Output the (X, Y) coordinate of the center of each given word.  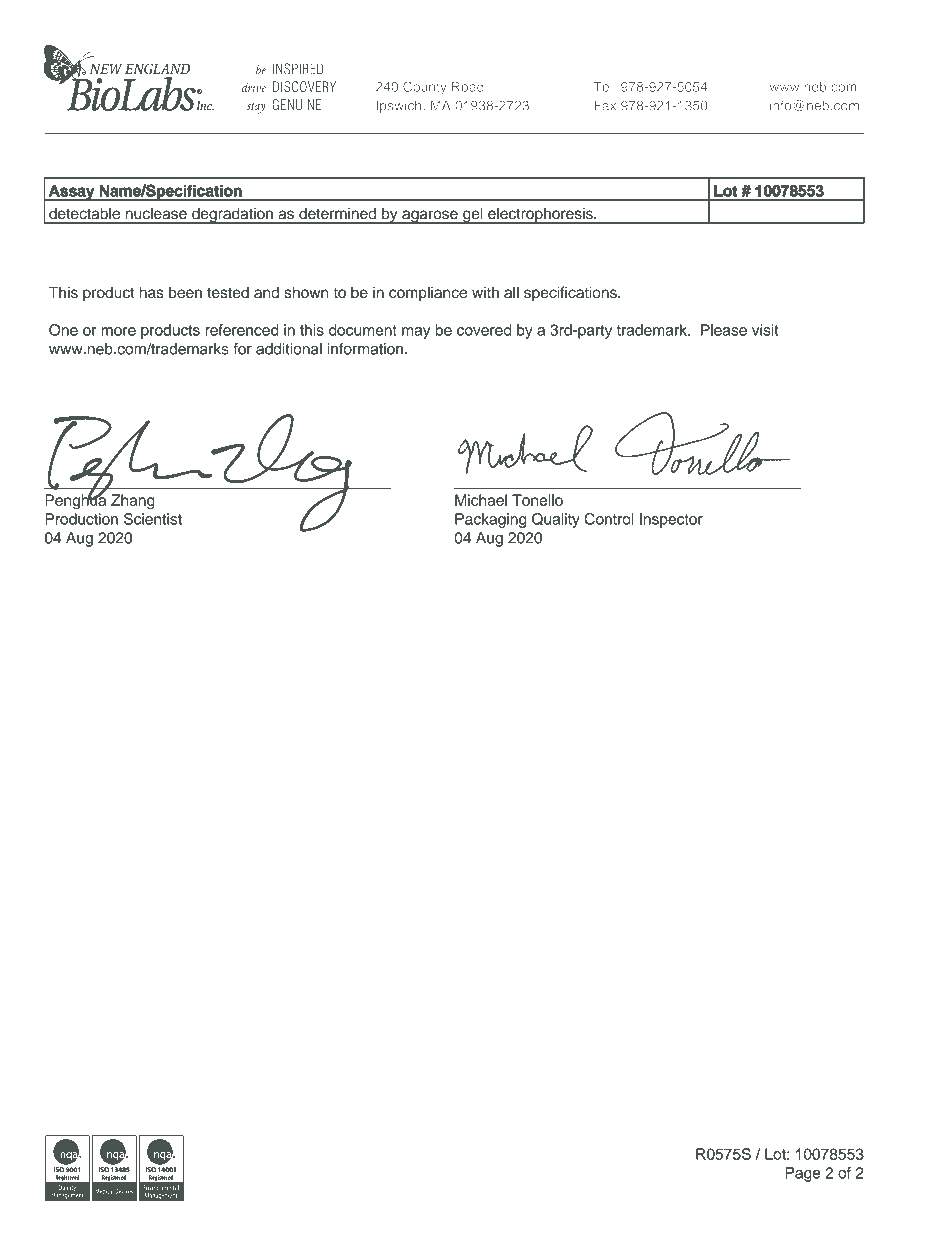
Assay (71, 193)
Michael (481, 500)
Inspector (671, 520)
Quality (556, 520)
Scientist (153, 519)
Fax (605, 105)
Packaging (490, 520)
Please (724, 330)
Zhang (133, 501)
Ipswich (400, 106)
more (118, 331)
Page (802, 1174)
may (416, 333)
